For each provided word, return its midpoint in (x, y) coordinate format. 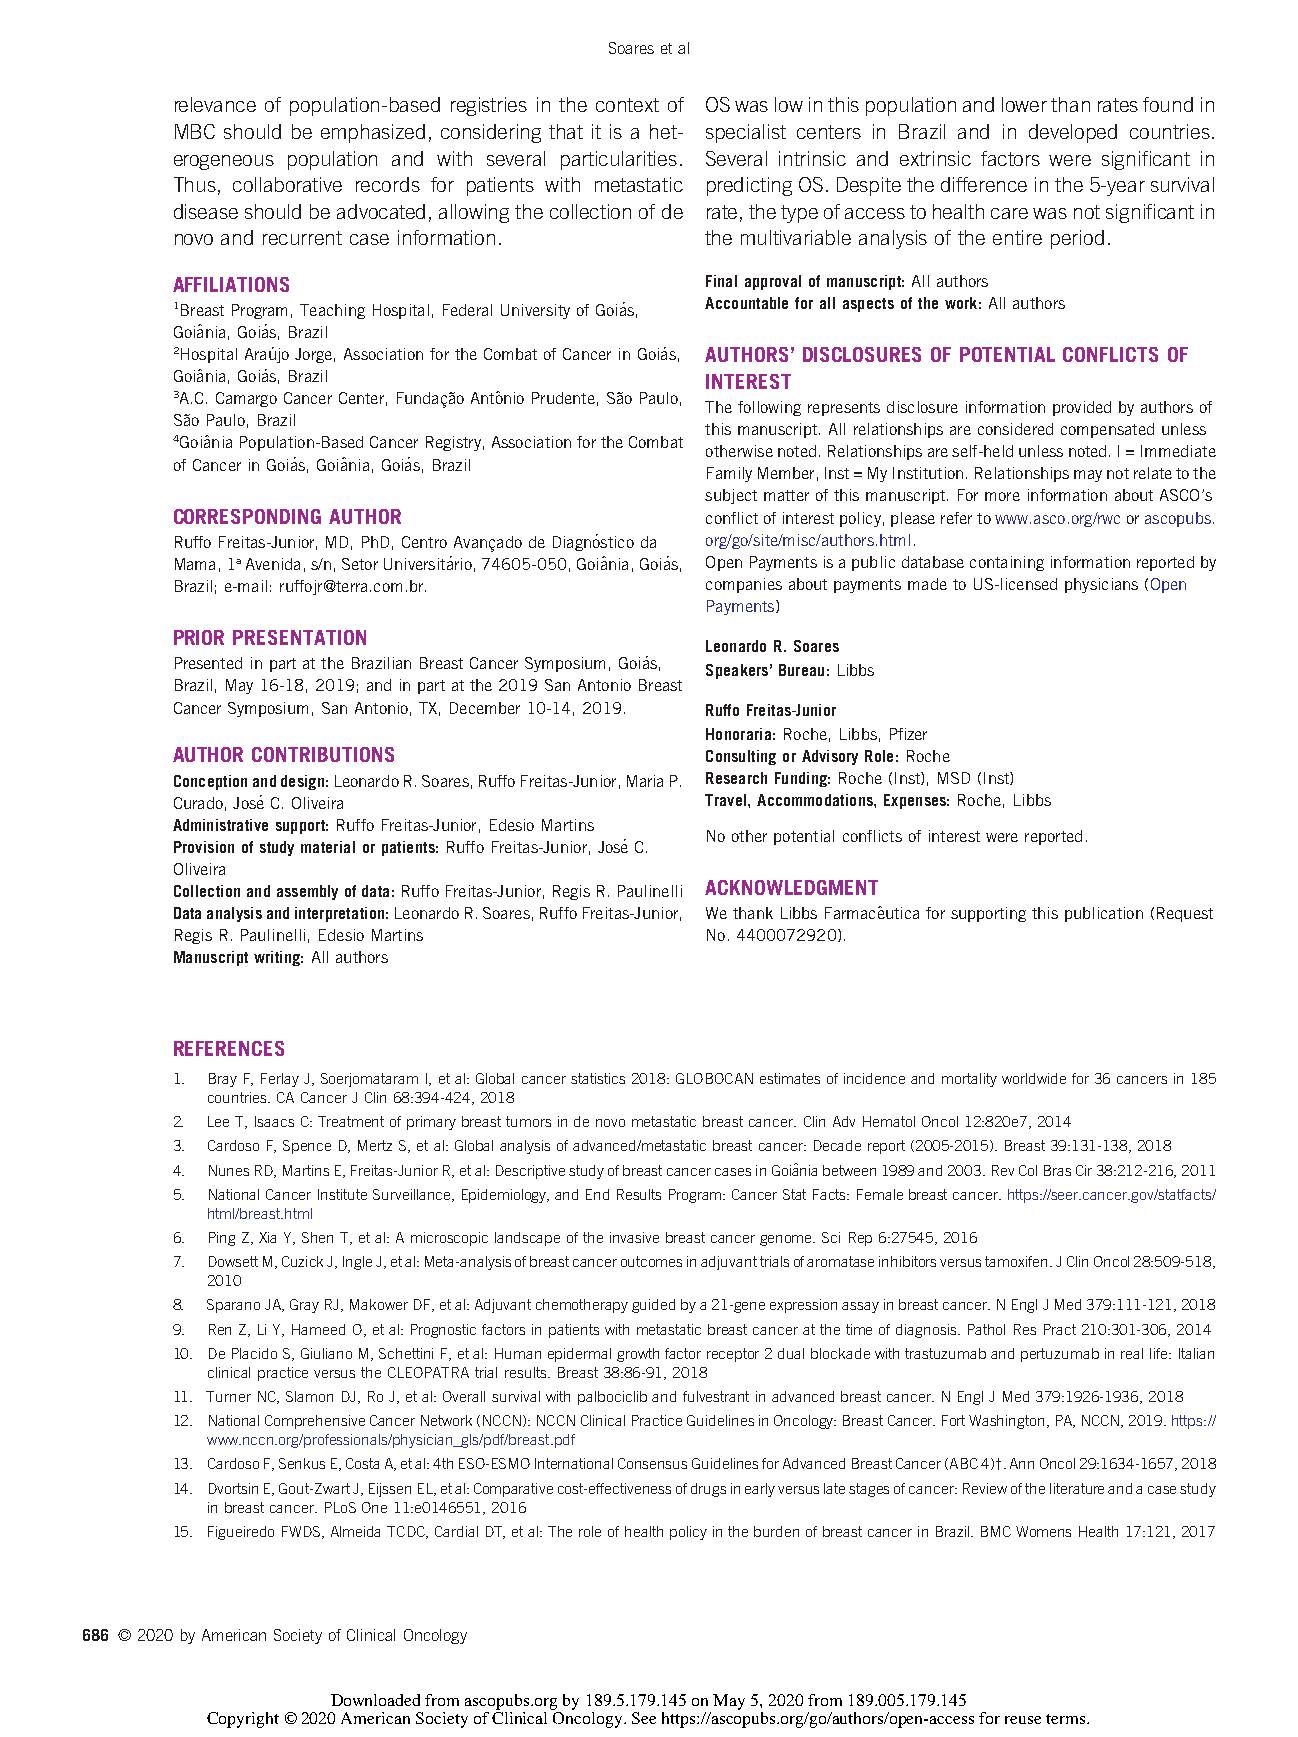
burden (776, 1531)
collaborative (287, 184)
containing (1007, 563)
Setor (360, 564)
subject (731, 496)
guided (653, 1306)
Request (1185, 914)
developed (1073, 133)
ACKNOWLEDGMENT (791, 887)
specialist (746, 133)
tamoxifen (1016, 1261)
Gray (304, 1306)
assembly (307, 892)
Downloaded (375, 1700)
